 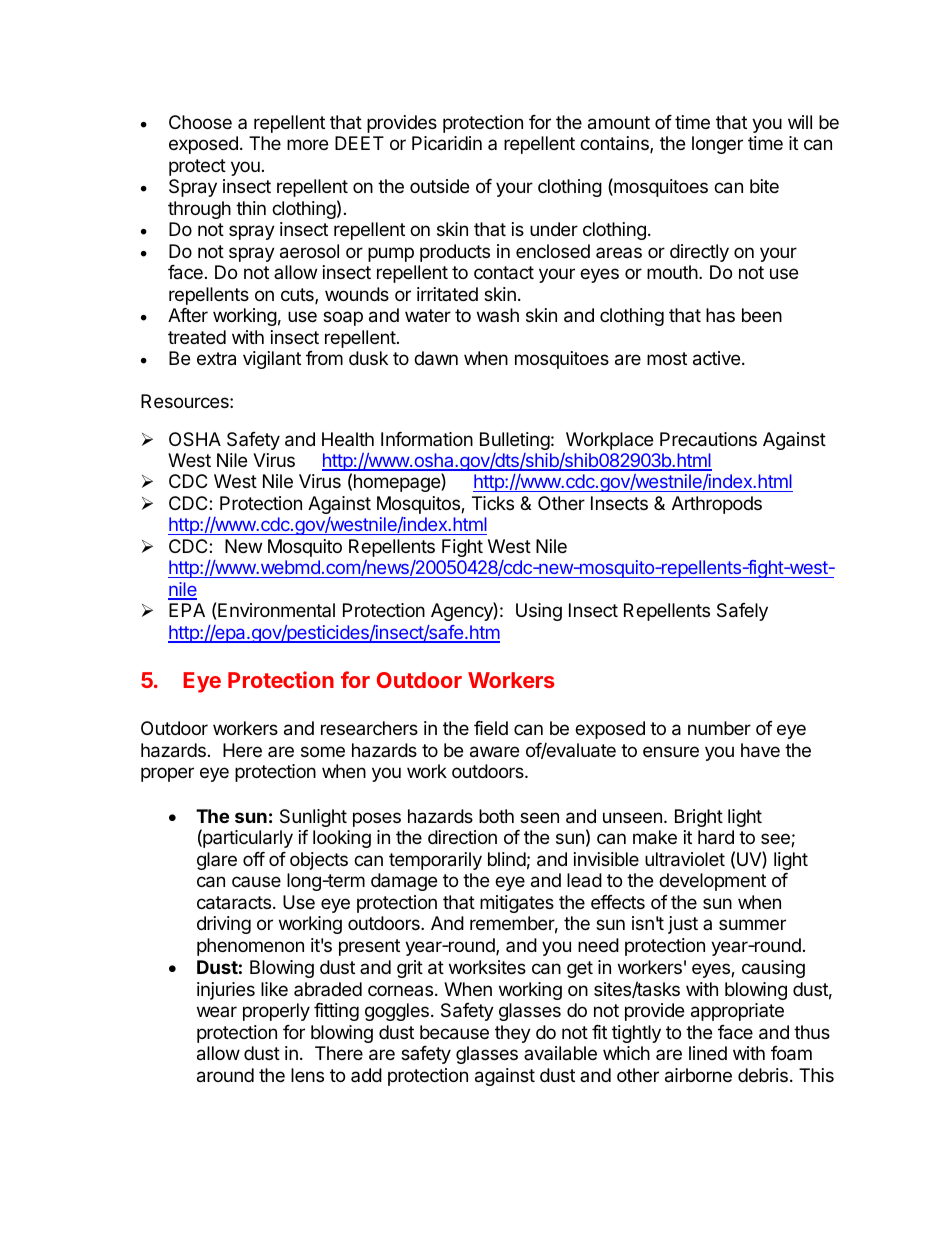 What do you see at coordinates (447, 143) in the page?
I see `Picaridin` at bounding box center [447, 143].
